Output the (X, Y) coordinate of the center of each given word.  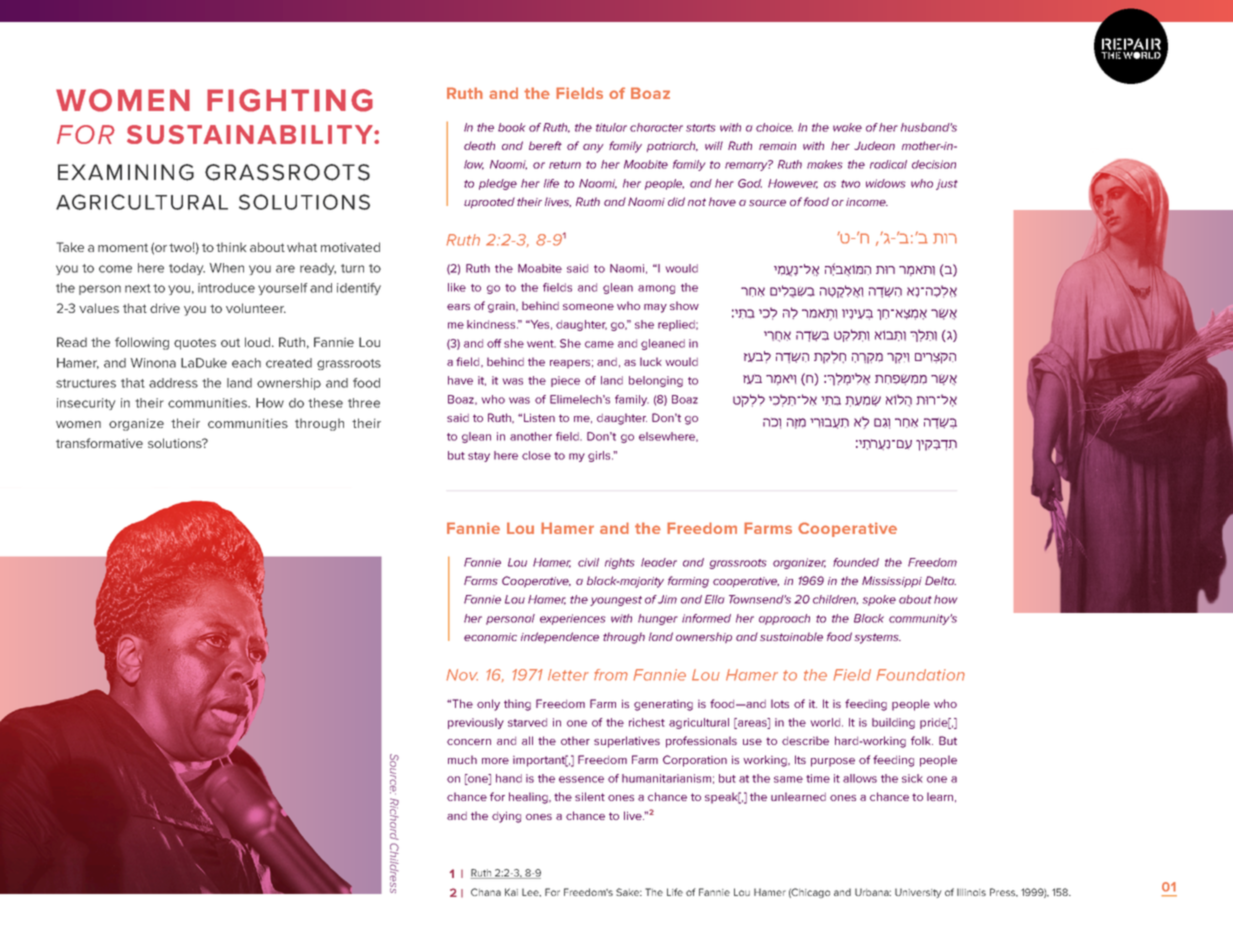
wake (847, 127)
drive (165, 308)
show (684, 305)
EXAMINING (126, 172)
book (512, 127)
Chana (486, 892)
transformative (99, 443)
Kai (511, 892)
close (536, 455)
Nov (462, 675)
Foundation (920, 675)
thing (517, 705)
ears (458, 307)
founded (856, 562)
